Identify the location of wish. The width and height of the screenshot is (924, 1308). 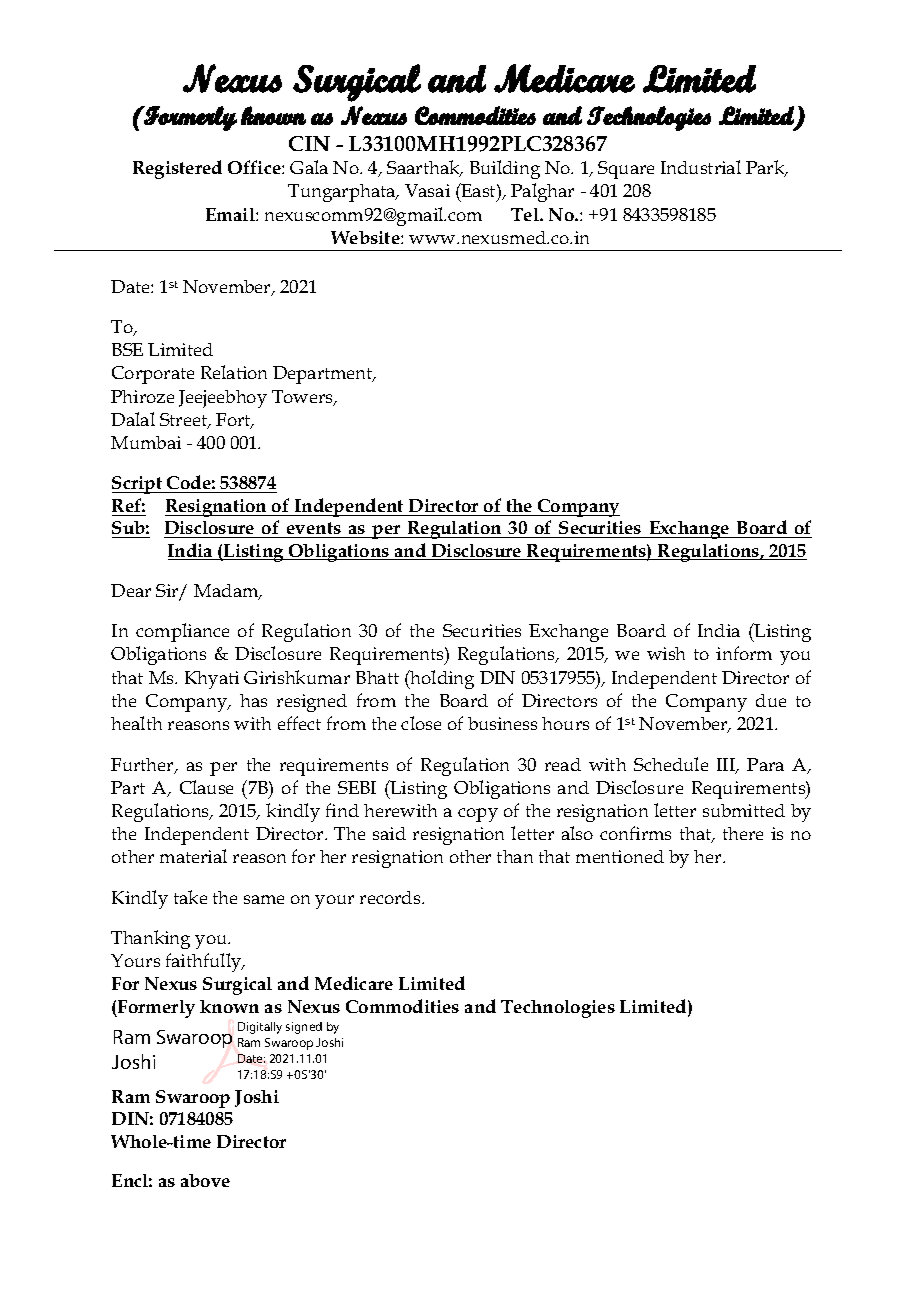
(666, 653).
